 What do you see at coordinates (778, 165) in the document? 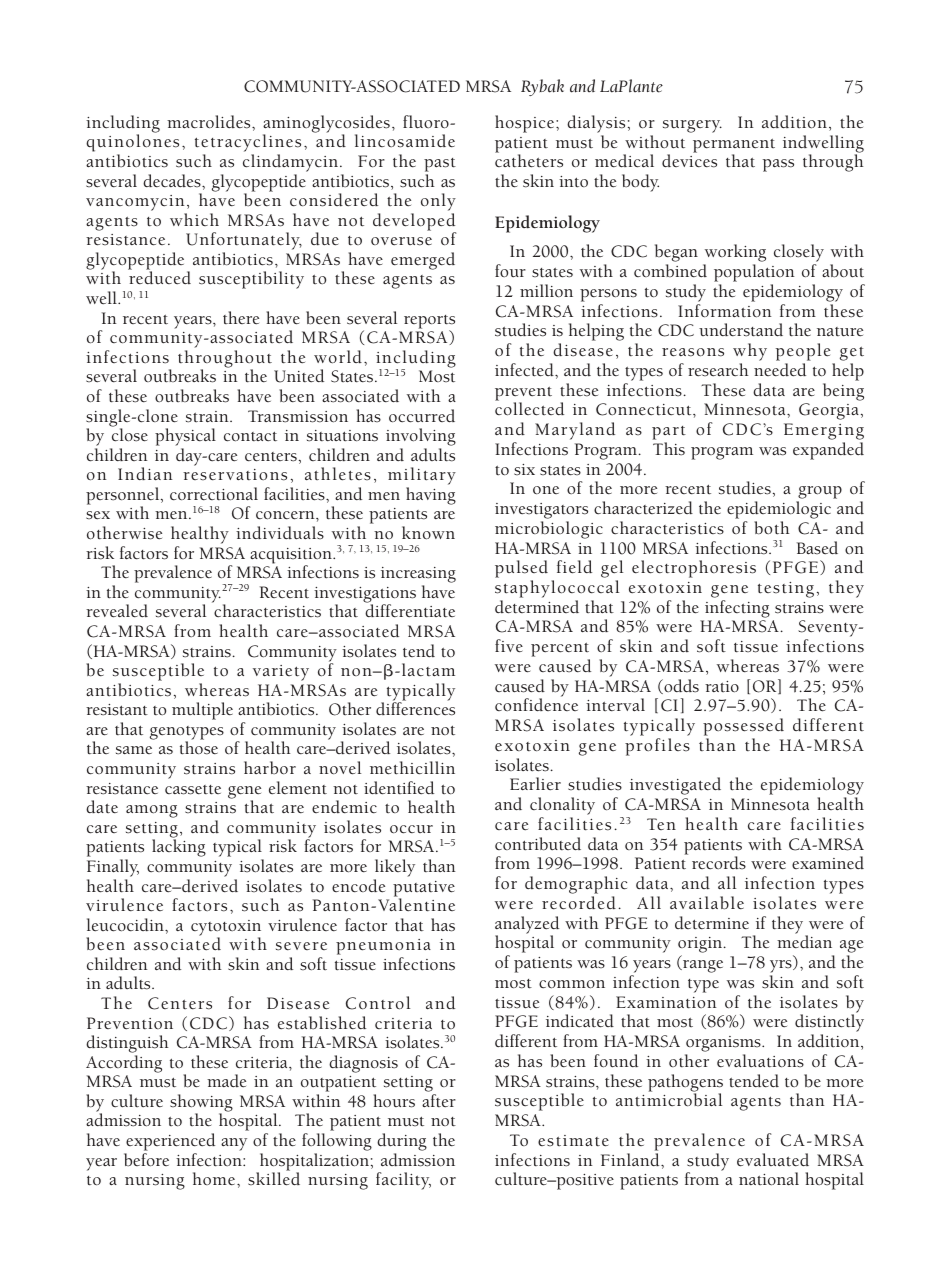
I see `pass` at bounding box center [778, 165].
